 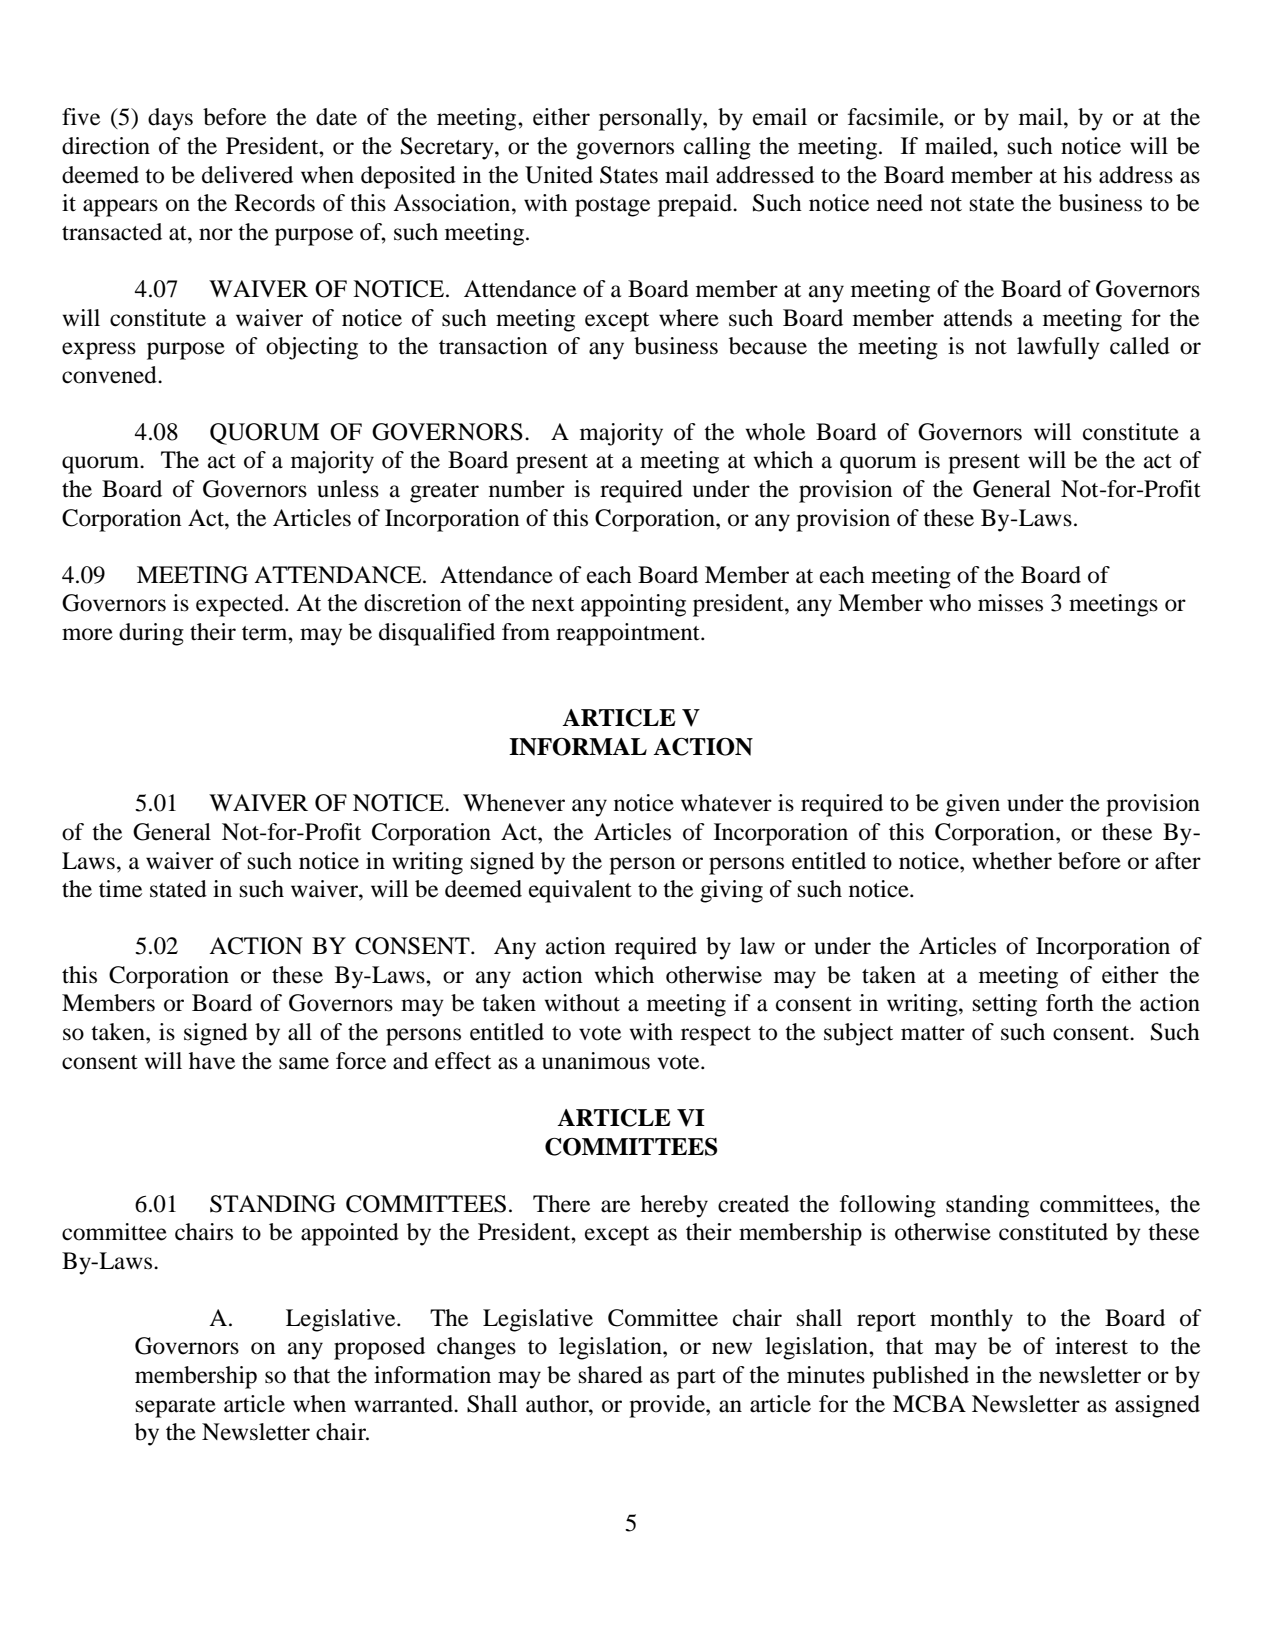 I want to click on separate, so click(x=176, y=1408).
